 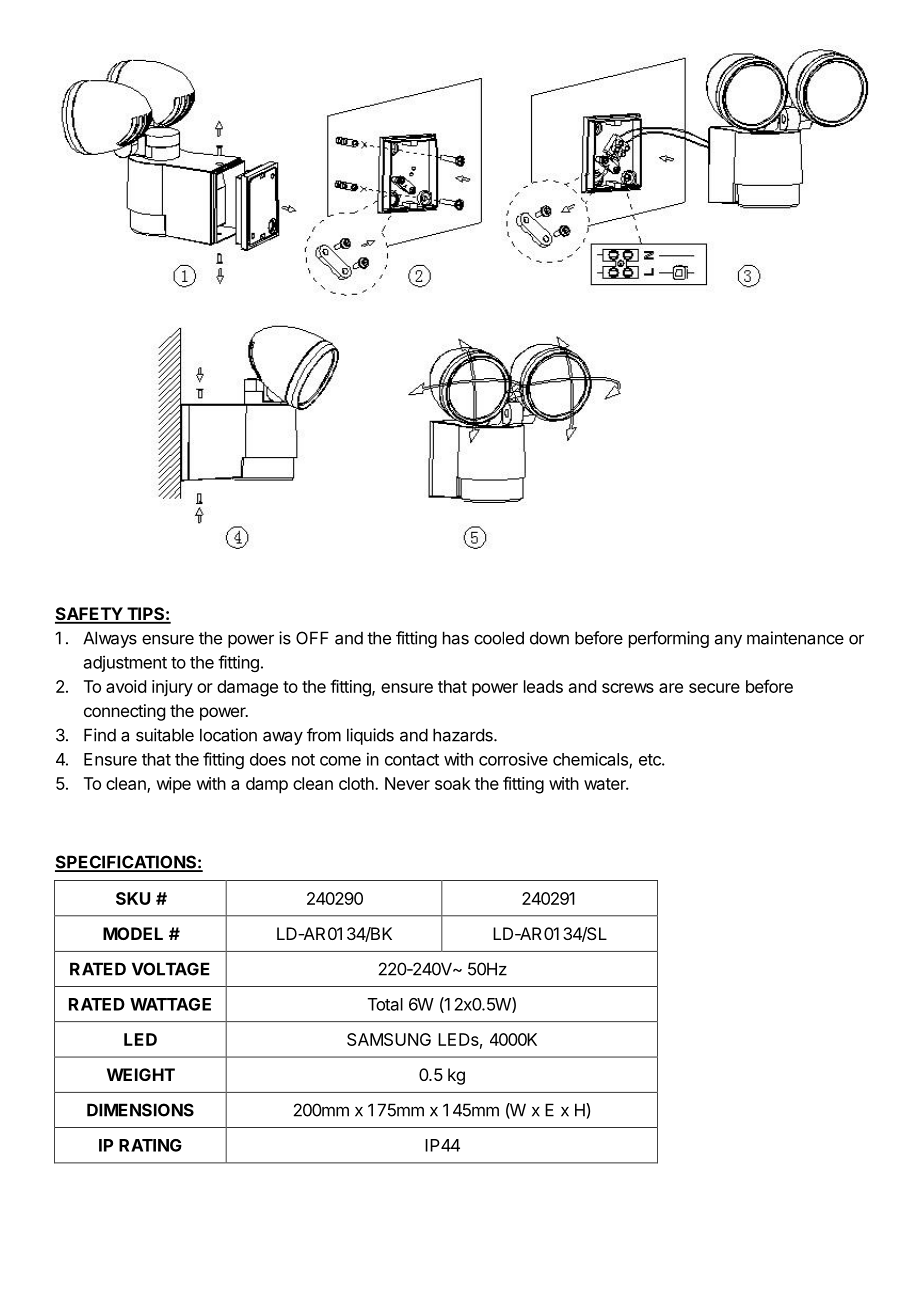 I want to click on RATING, so click(x=150, y=1145).
